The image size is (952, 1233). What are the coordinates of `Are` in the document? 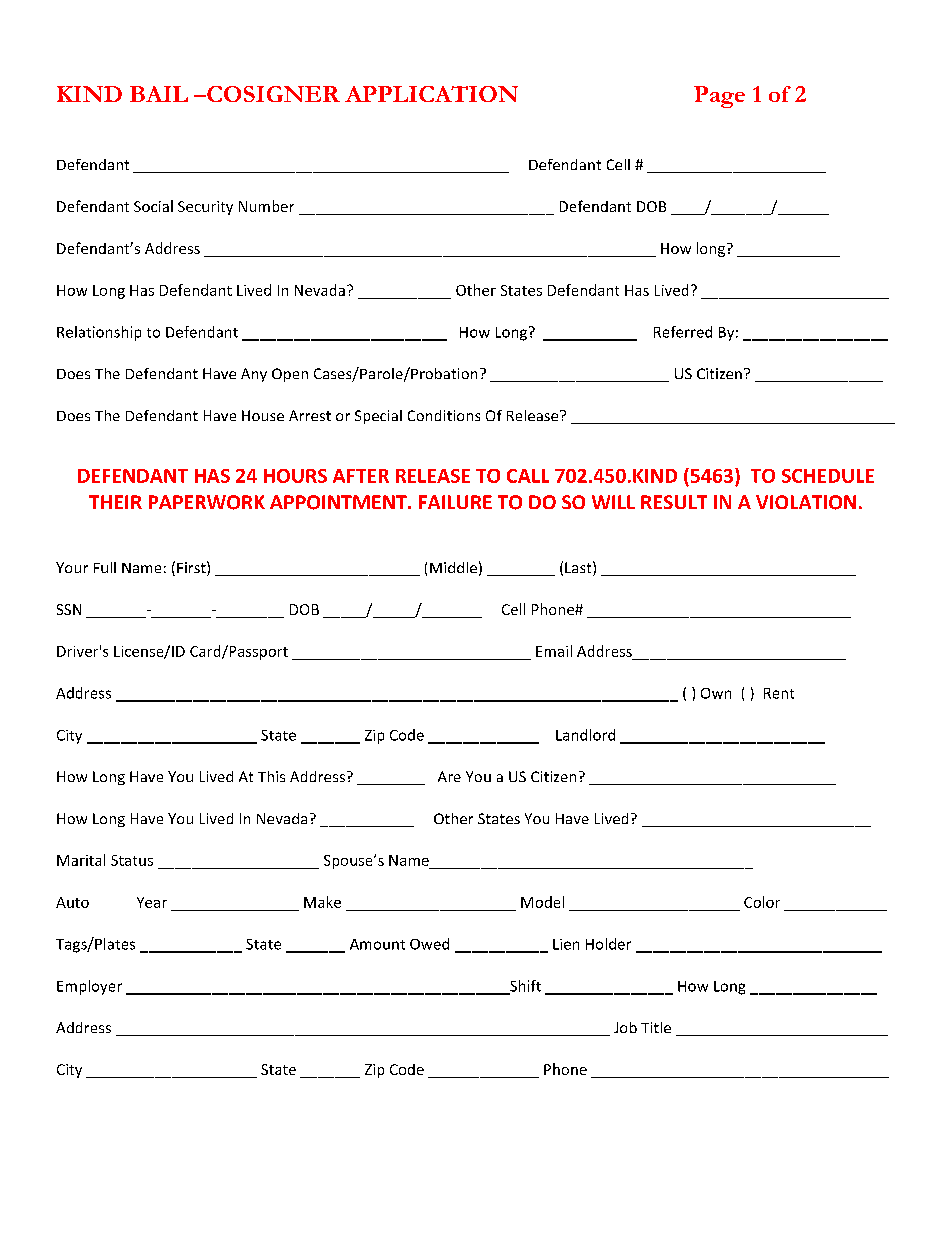 It's located at (449, 776).
